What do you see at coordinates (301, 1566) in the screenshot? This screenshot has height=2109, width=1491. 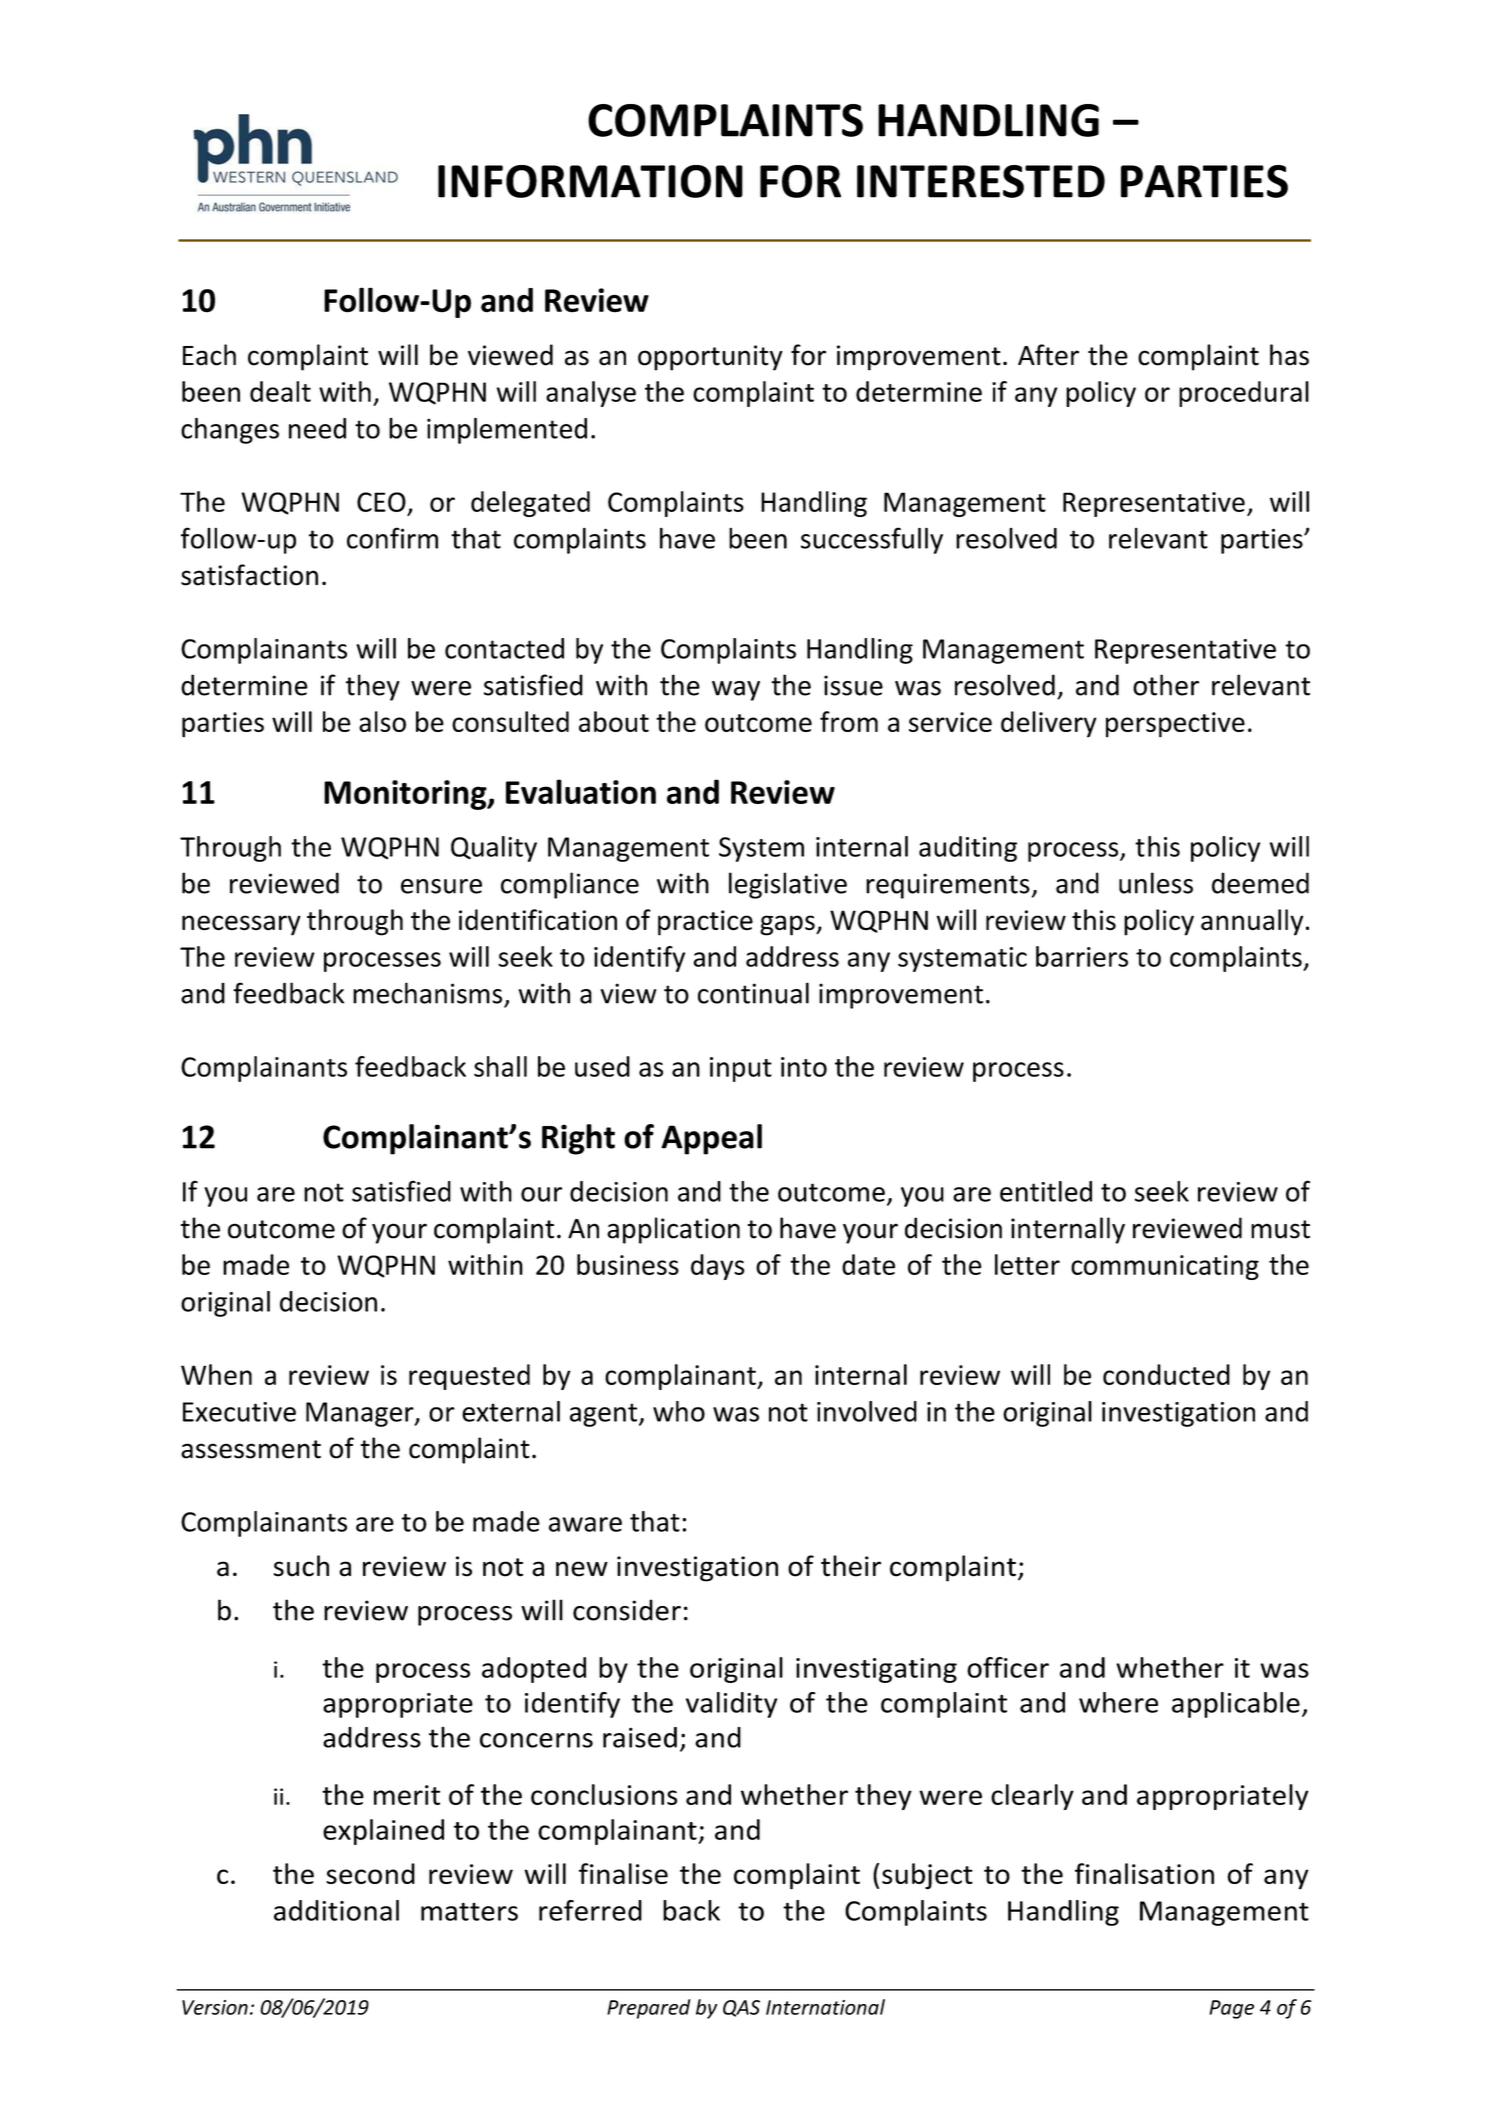 I see `such` at bounding box center [301, 1566].
